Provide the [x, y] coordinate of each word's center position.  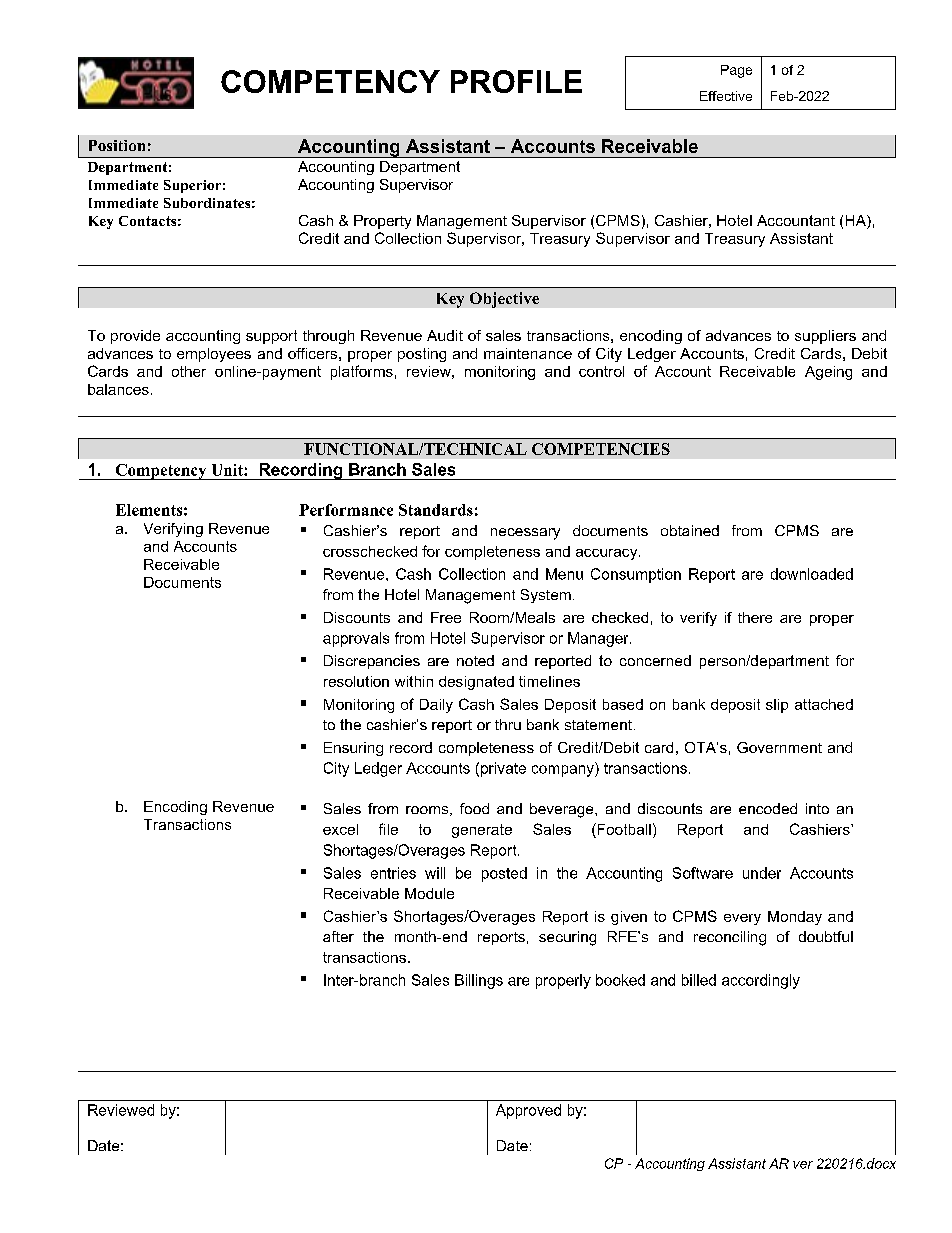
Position [117, 145]
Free [446, 617]
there [755, 617]
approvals [356, 639]
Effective [726, 96]
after [338, 936]
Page [736, 71]
